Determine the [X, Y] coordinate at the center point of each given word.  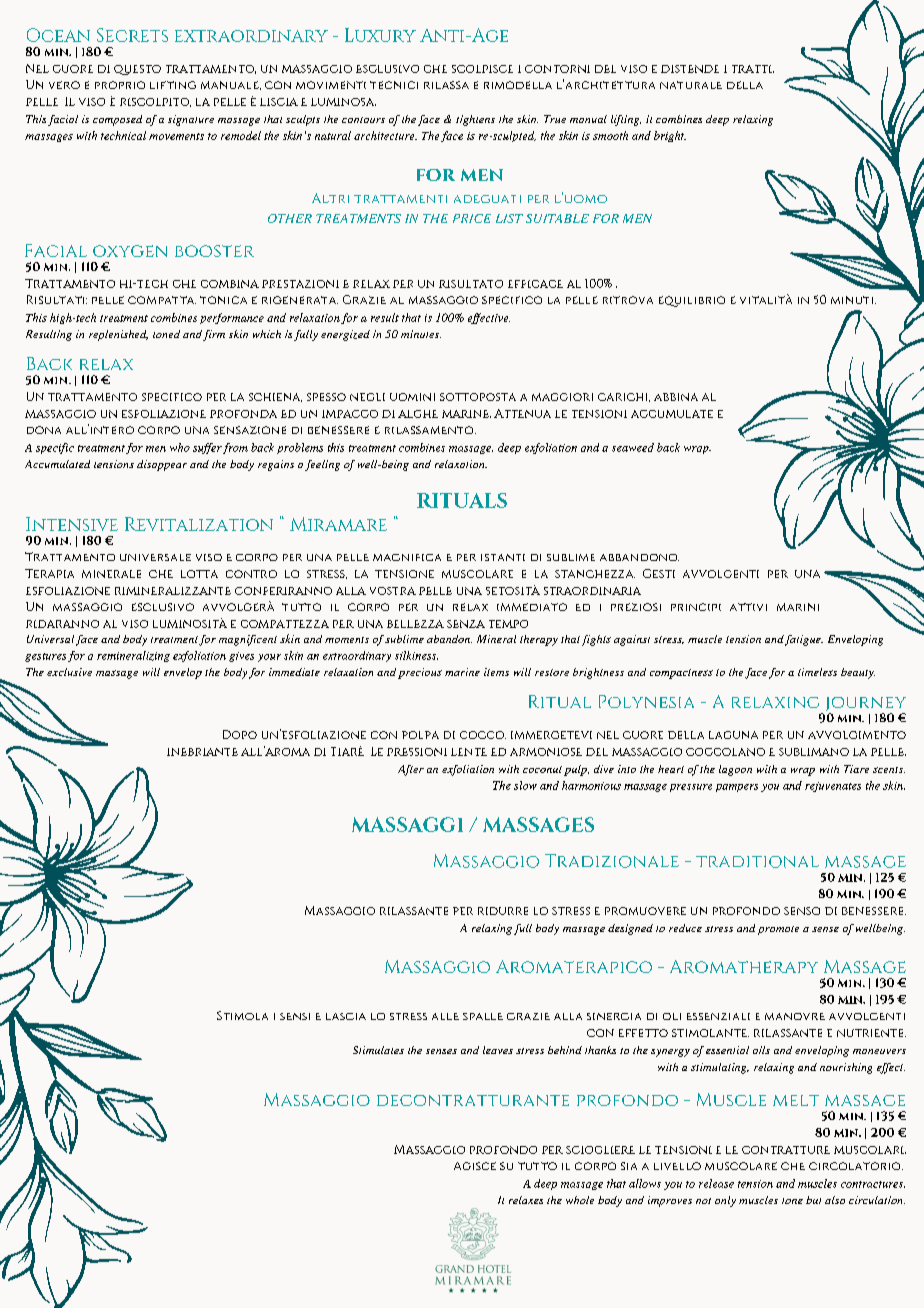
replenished [118, 335]
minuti [853, 300]
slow [525, 785]
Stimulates [378, 1050]
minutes [421, 334]
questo [137, 70]
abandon [449, 639]
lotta [199, 574]
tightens [475, 120]
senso [802, 911]
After [411, 770]
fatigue [804, 640]
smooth [610, 135]
